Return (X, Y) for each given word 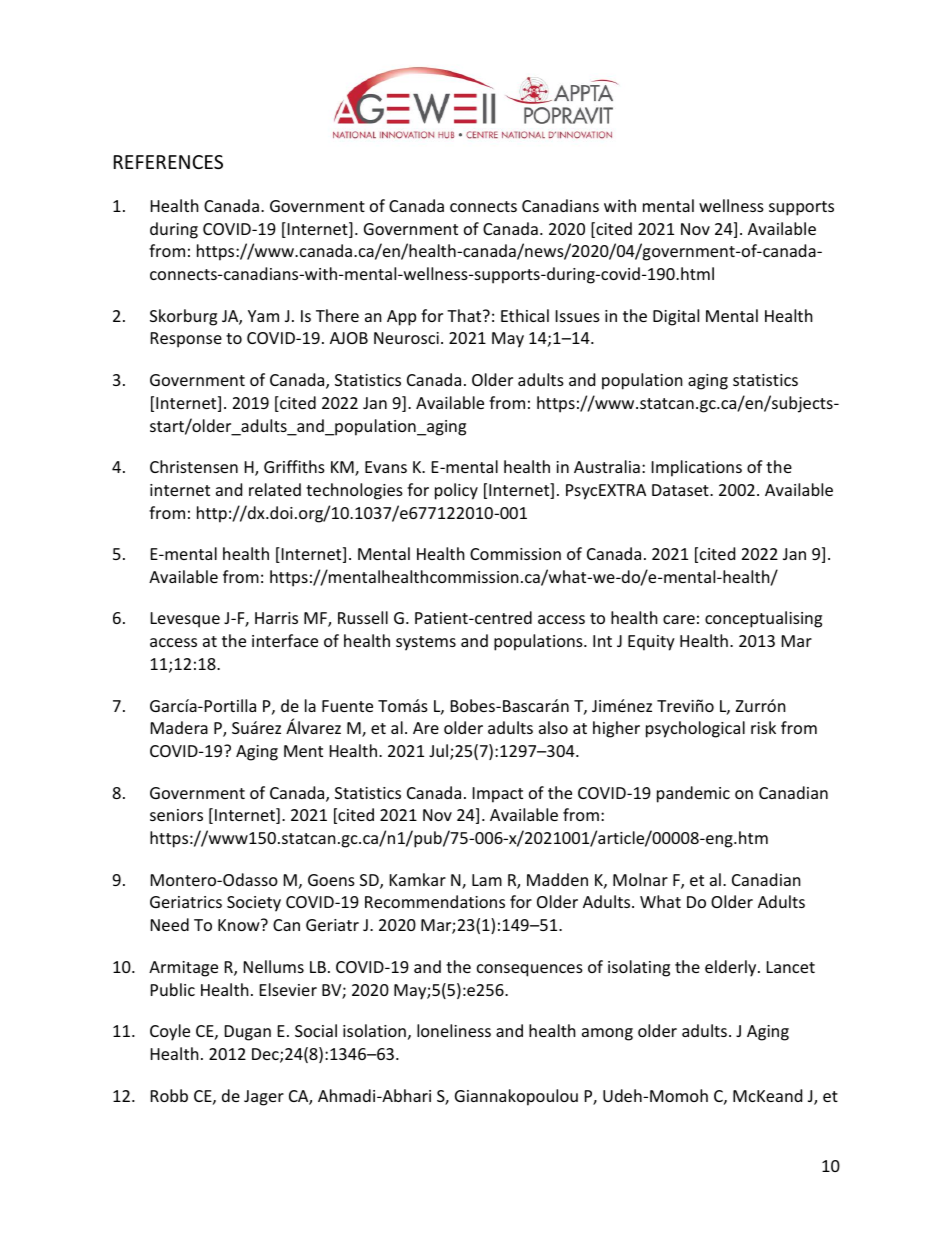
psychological (695, 729)
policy (456, 491)
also (553, 727)
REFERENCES (168, 162)
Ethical (525, 315)
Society (254, 904)
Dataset (681, 490)
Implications (697, 468)
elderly (732, 968)
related (275, 489)
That (465, 315)
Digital (676, 317)
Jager (264, 1098)
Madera (179, 727)
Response (186, 340)
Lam (487, 880)
